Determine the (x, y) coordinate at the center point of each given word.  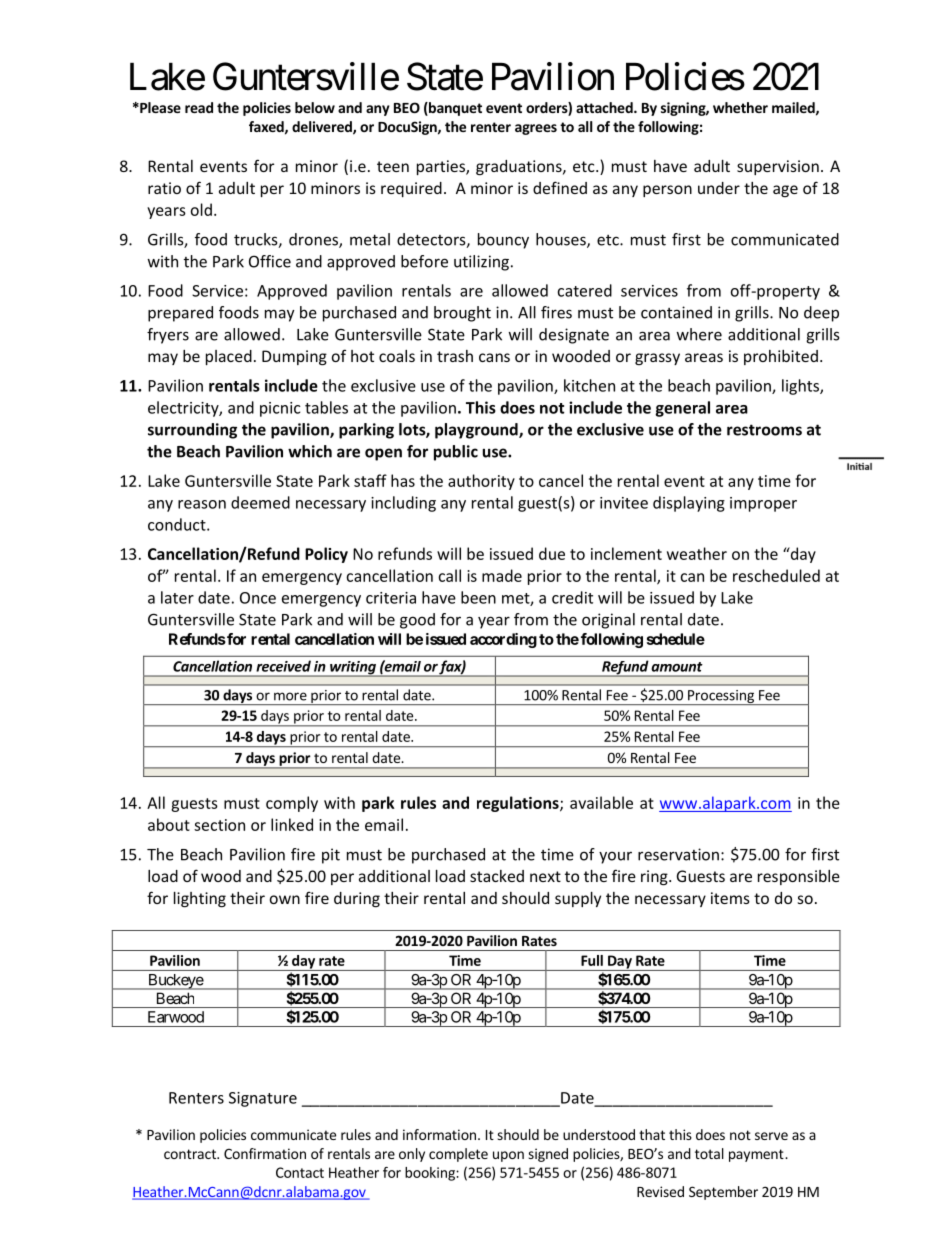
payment (757, 1155)
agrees (536, 129)
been (478, 597)
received (283, 666)
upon (508, 1156)
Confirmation (265, 1153)
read (199, 107)
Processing (721, 697)
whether (740, 107)
